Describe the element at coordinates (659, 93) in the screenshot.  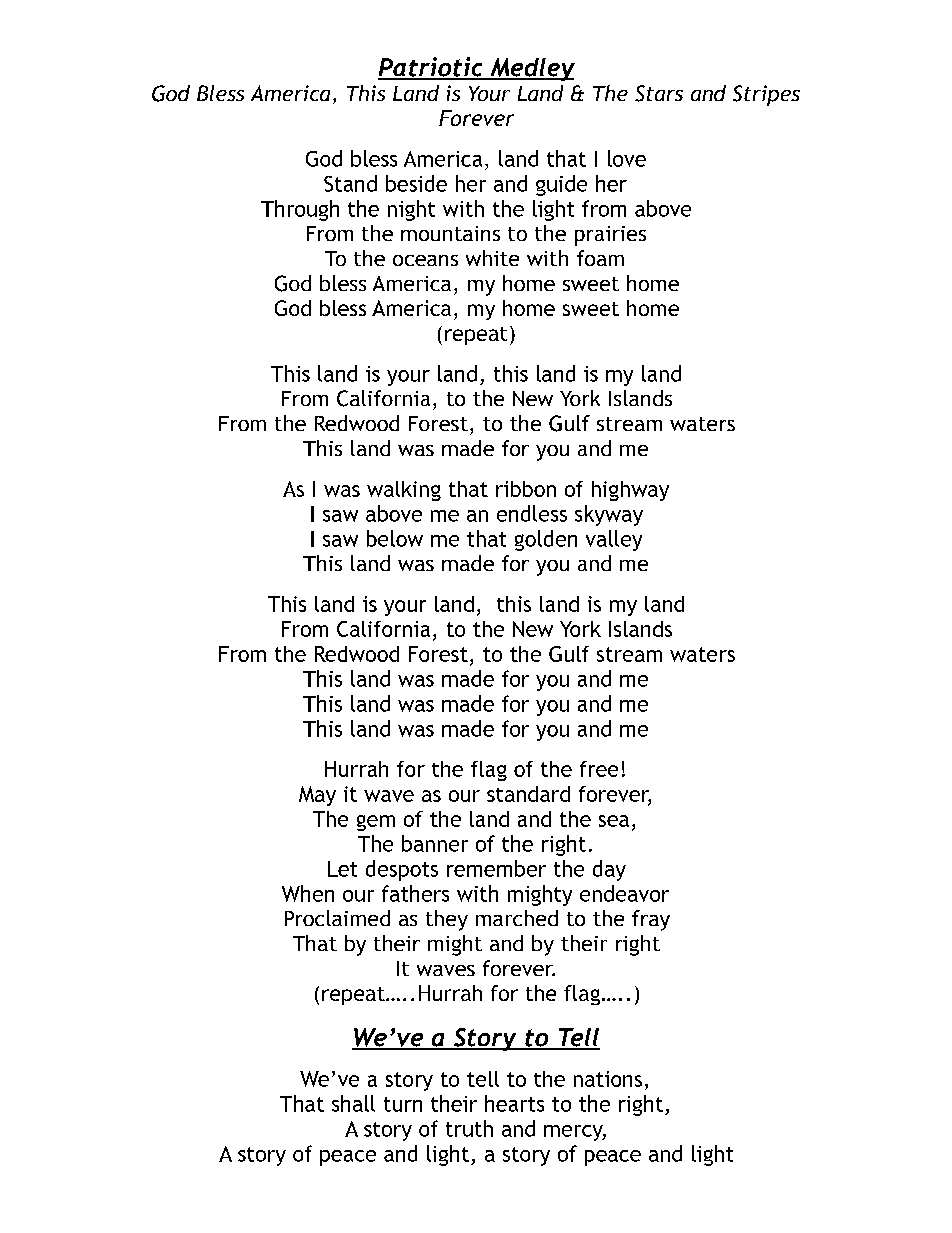
I see `Stars` at that location.
